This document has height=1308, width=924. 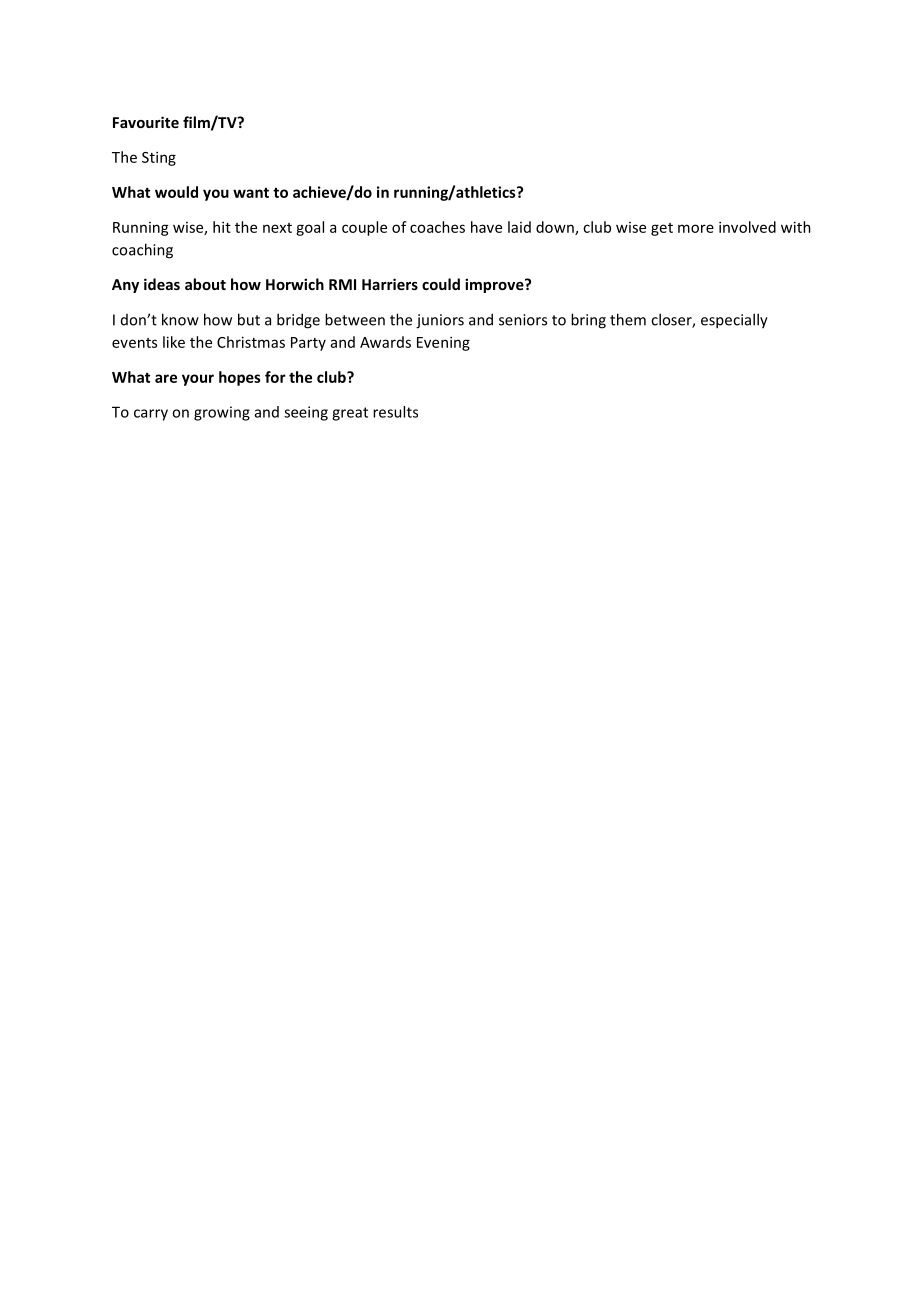 What do you see at coordinates (146, 122) in the document?
I see `Favourite` at bounding box center [146, 122].
